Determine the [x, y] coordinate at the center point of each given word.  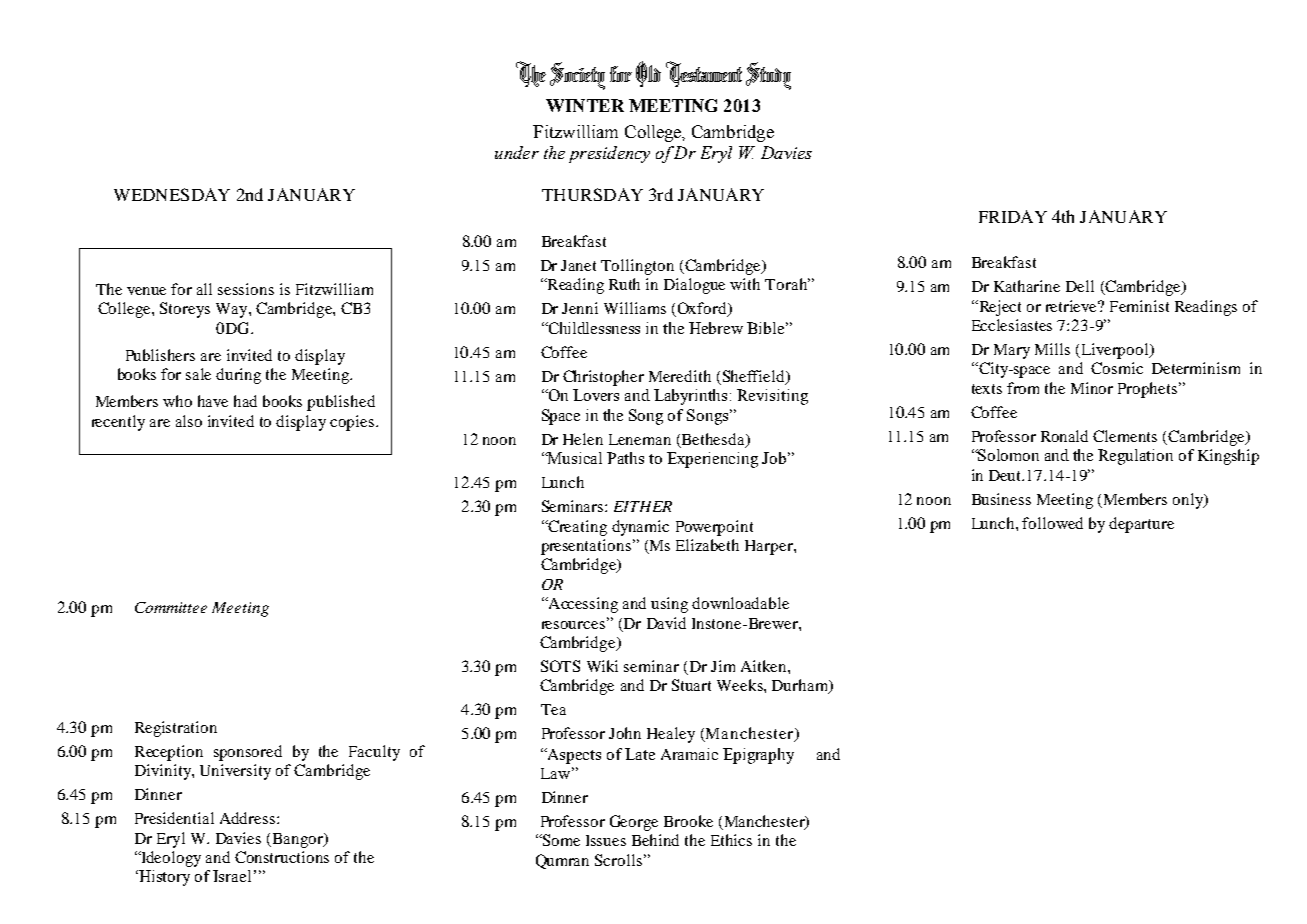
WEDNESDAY [172, 194]
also [189, 421]
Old [648, 74]
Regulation [1135, 457]
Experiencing [712, 460]
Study [768, 76]
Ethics [731, 840]
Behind [655, 840]
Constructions [282, 857]
